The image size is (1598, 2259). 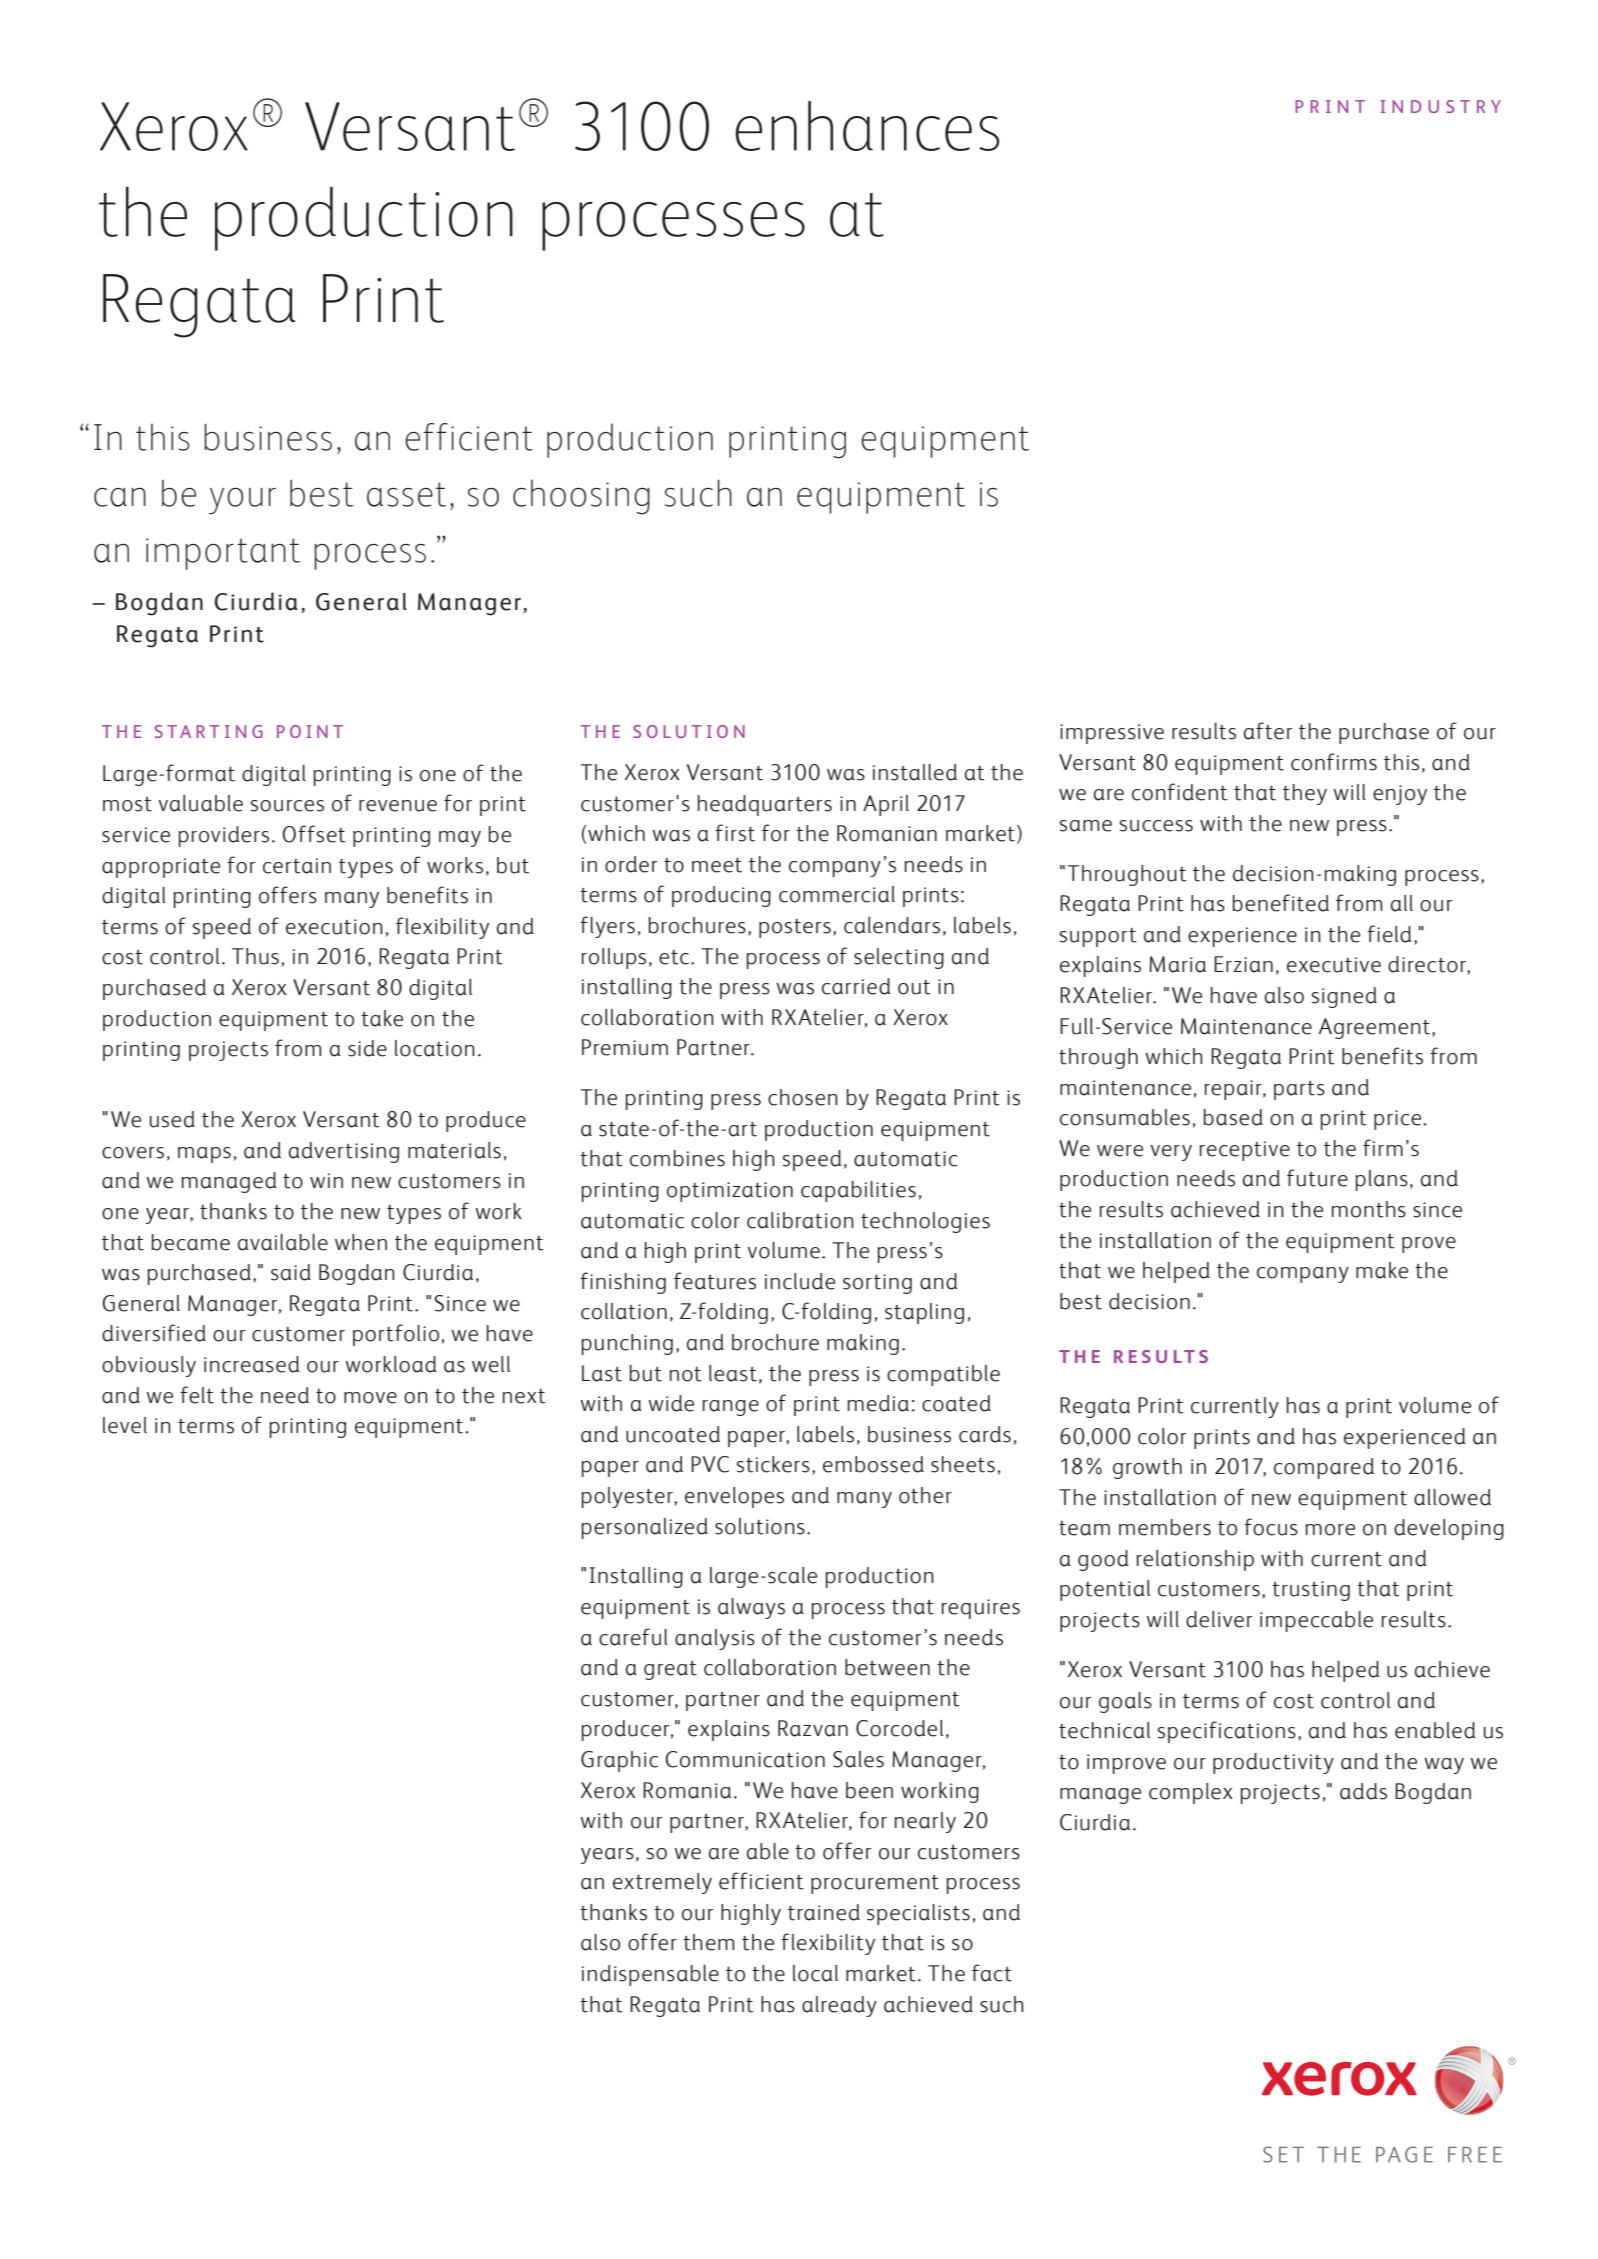 I want to click on level, so click(x=125, y=1425).
